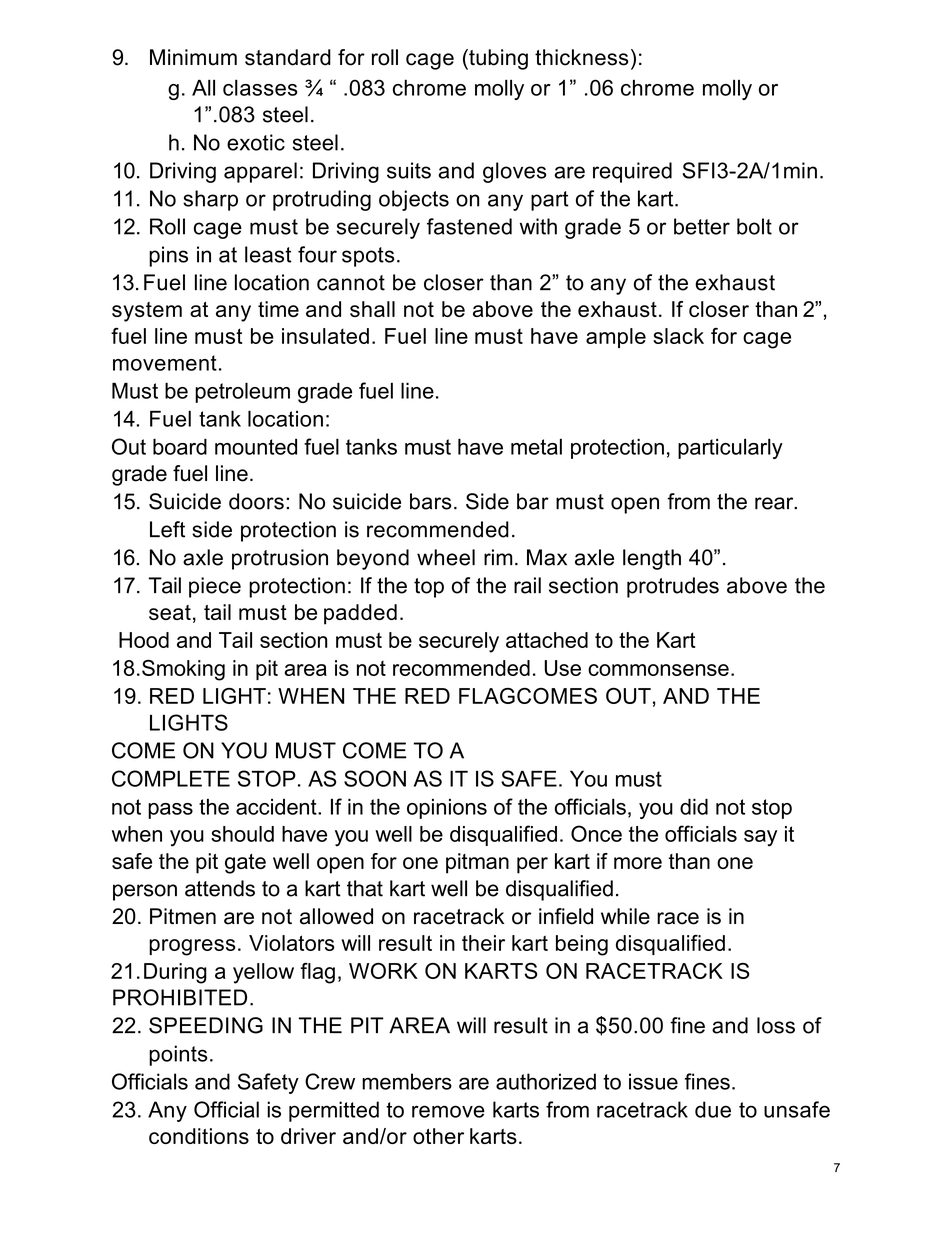 Image resolution: width=952 pixels, height=1233 pixels. I want to click on classes, so click(260, 87).
